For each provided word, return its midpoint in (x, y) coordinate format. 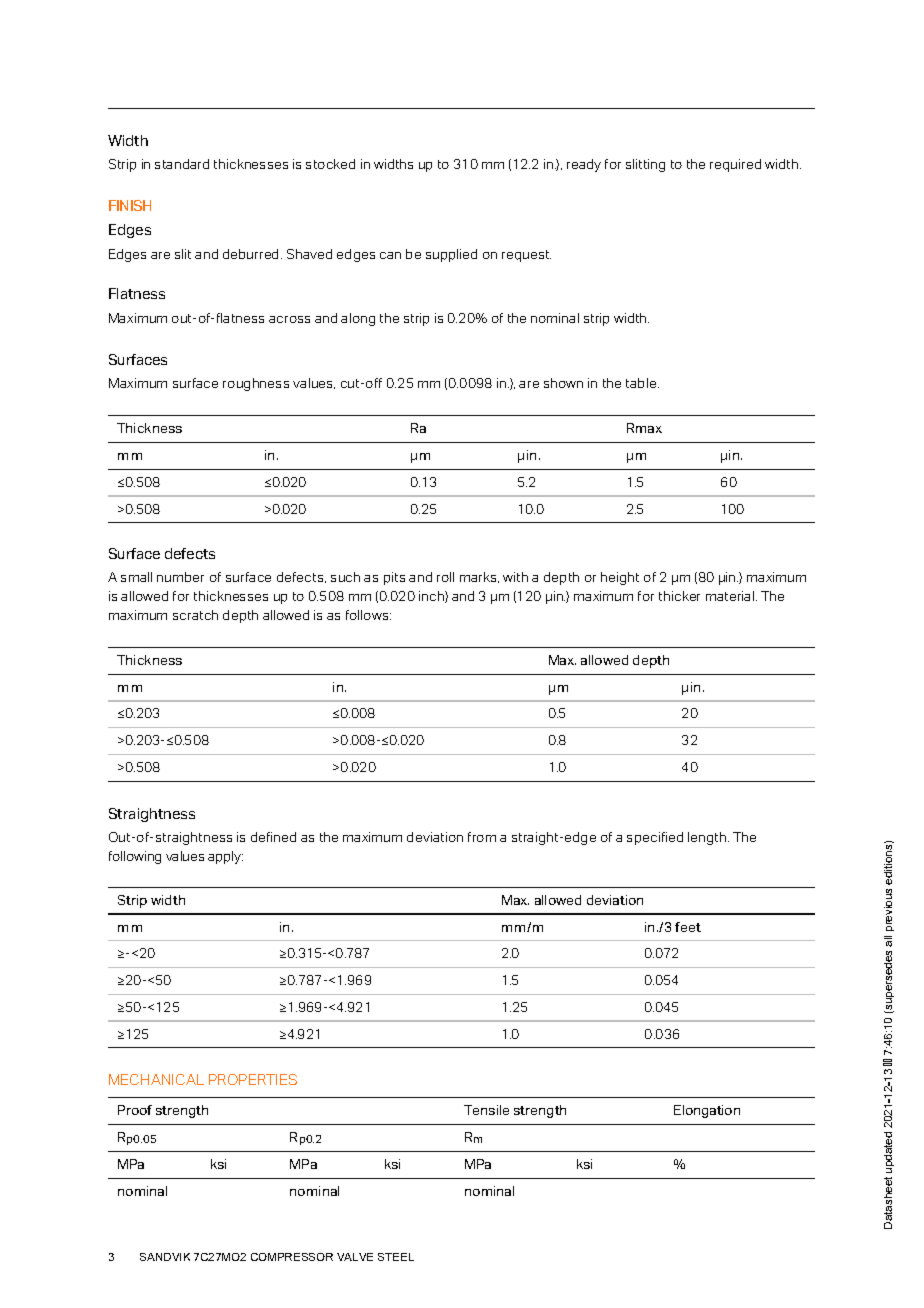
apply (225, 857)
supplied (451, 255)
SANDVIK (165, 1257)
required (735, 165)
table (642, 383)
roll (445, 577)
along (358, 319)
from (482, 837)
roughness (256, 384)
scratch (195, 615)
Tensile (486, 1110)
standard (182, 164)
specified (655, 838)
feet (688, 927)
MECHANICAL (156, 1079)
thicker (679, 596)
